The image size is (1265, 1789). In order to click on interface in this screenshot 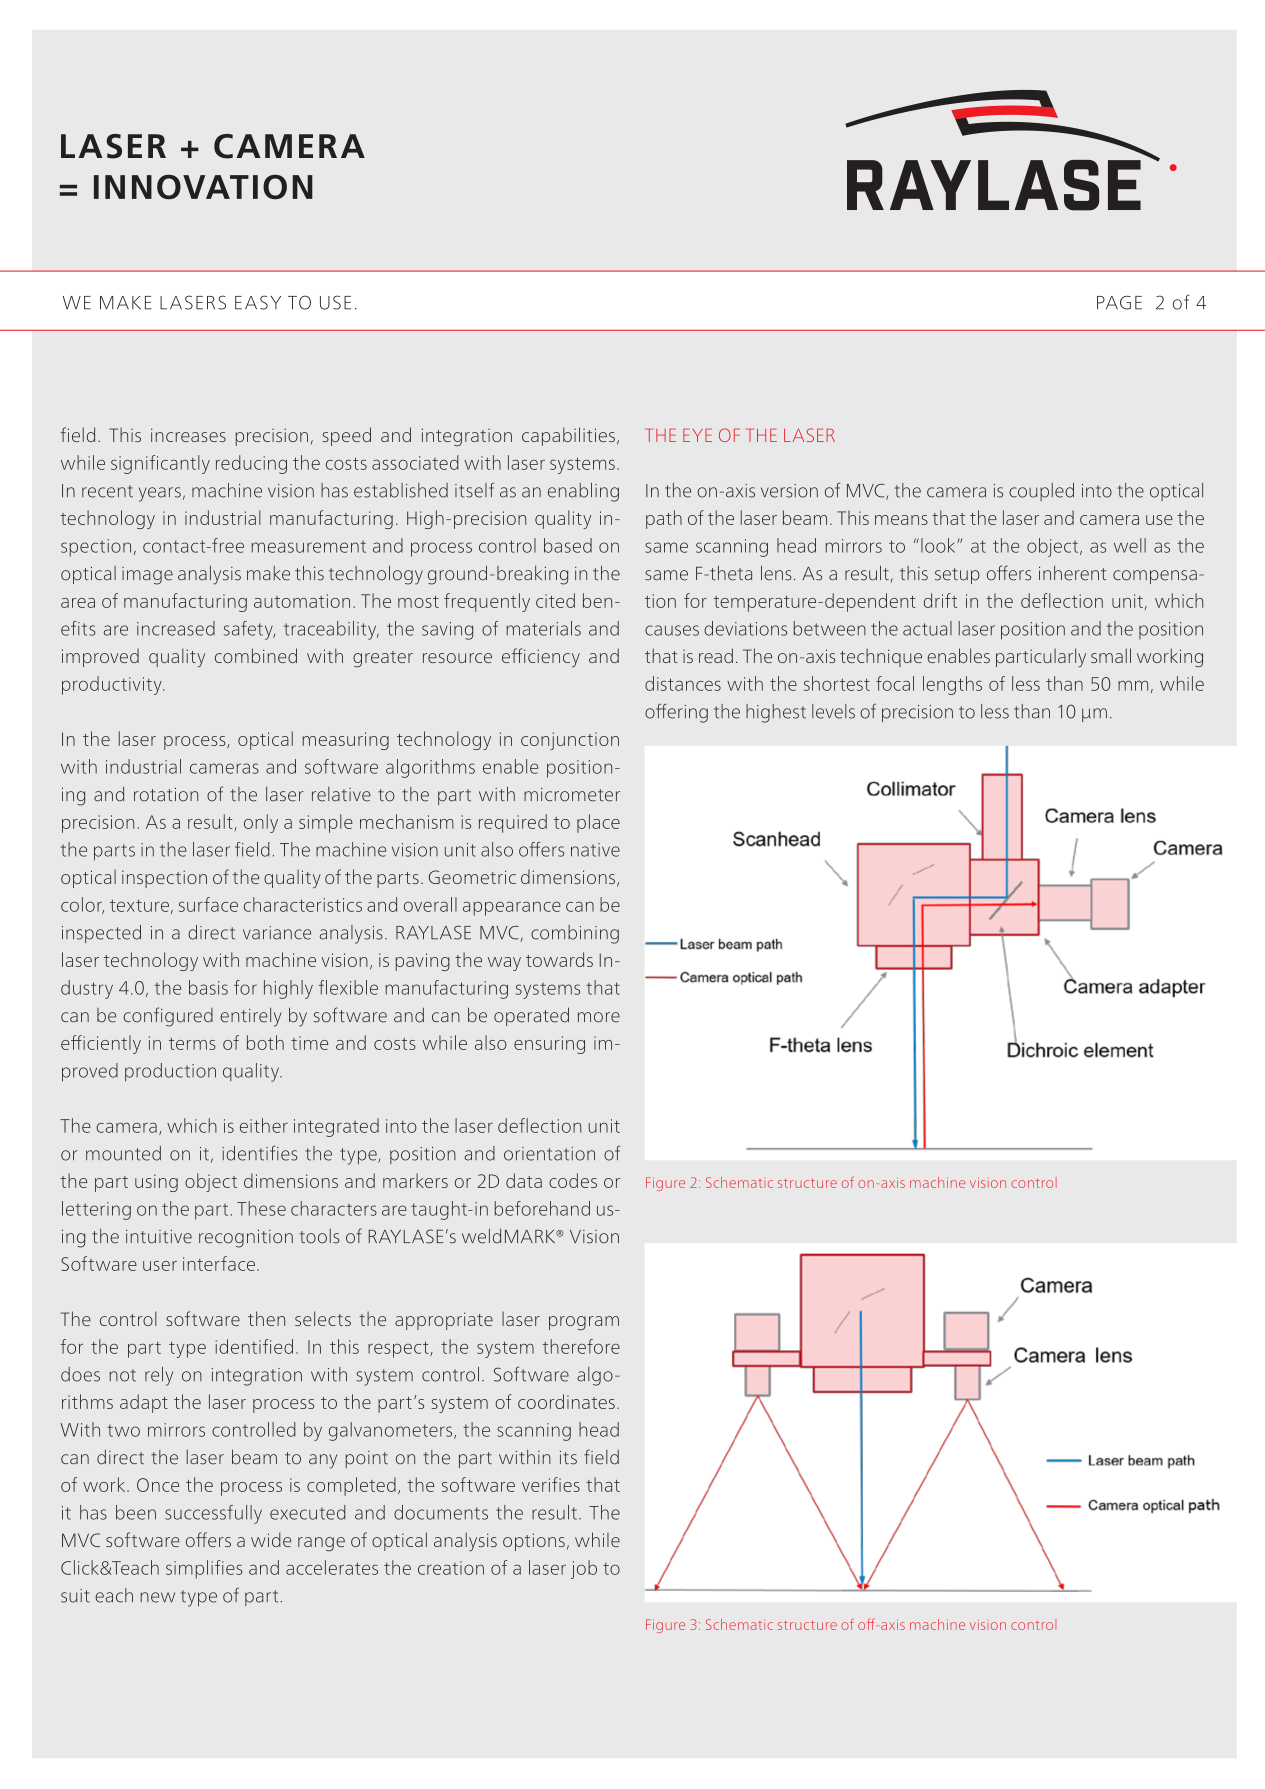, I will do `click(219, 1263)`.
